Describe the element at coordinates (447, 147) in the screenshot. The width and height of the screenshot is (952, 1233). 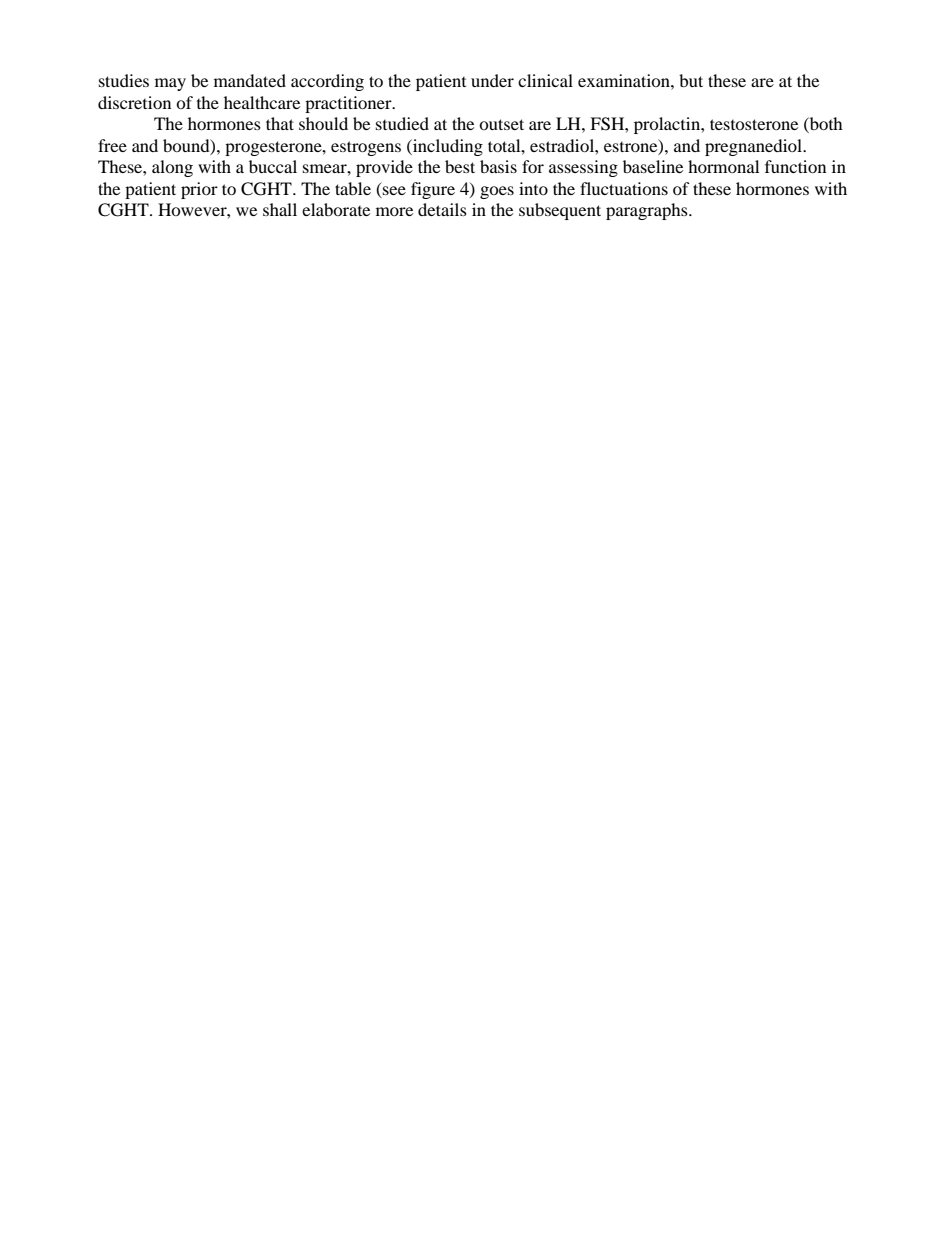
I see `including` at that location.
